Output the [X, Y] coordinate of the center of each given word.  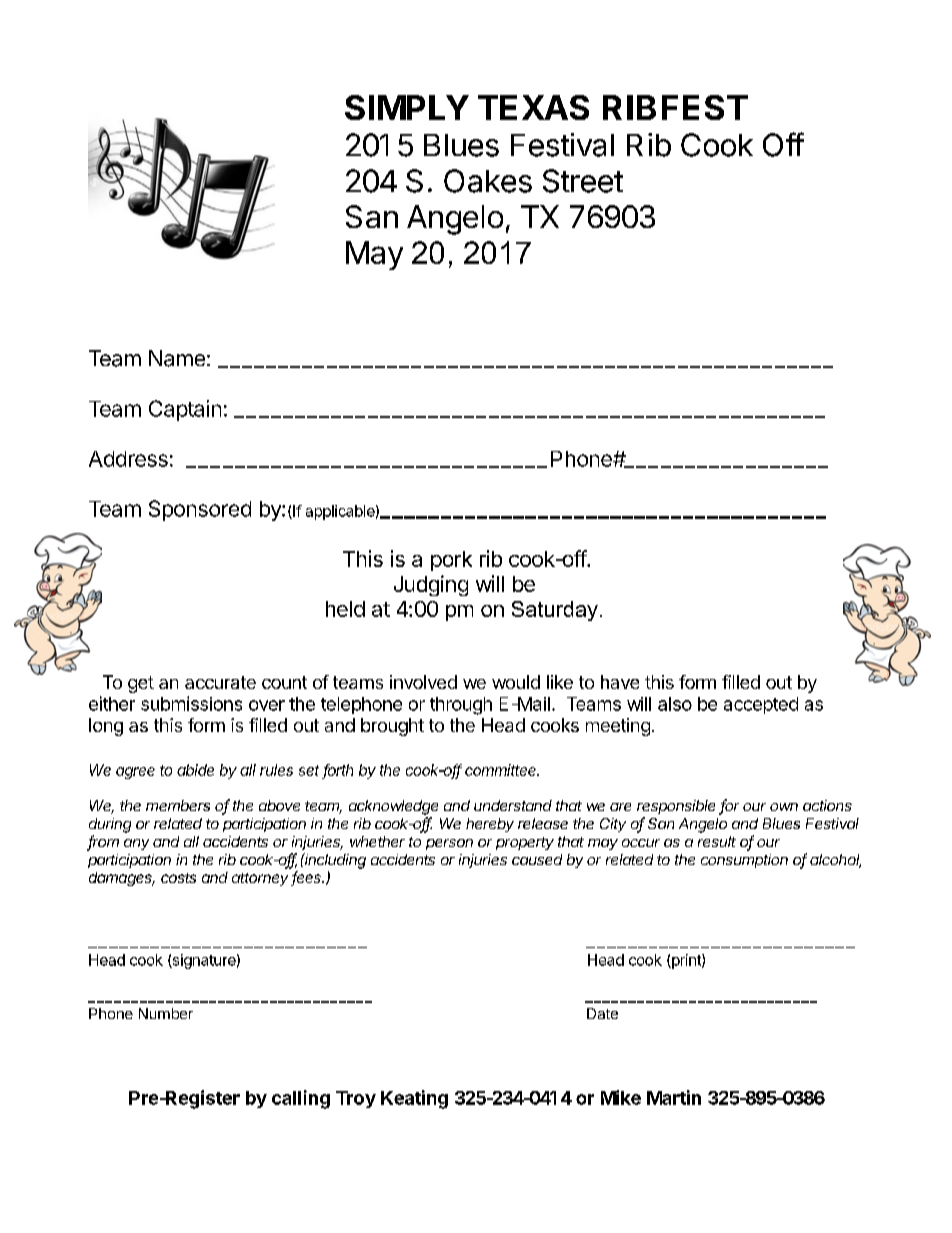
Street [583, 181]
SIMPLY [407, 107]
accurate [220, 682]
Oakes [488, 181]
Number [166, 1013]
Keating [414, 1099]
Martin [674, 1097]
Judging [431, 585]
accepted [761, 705]
